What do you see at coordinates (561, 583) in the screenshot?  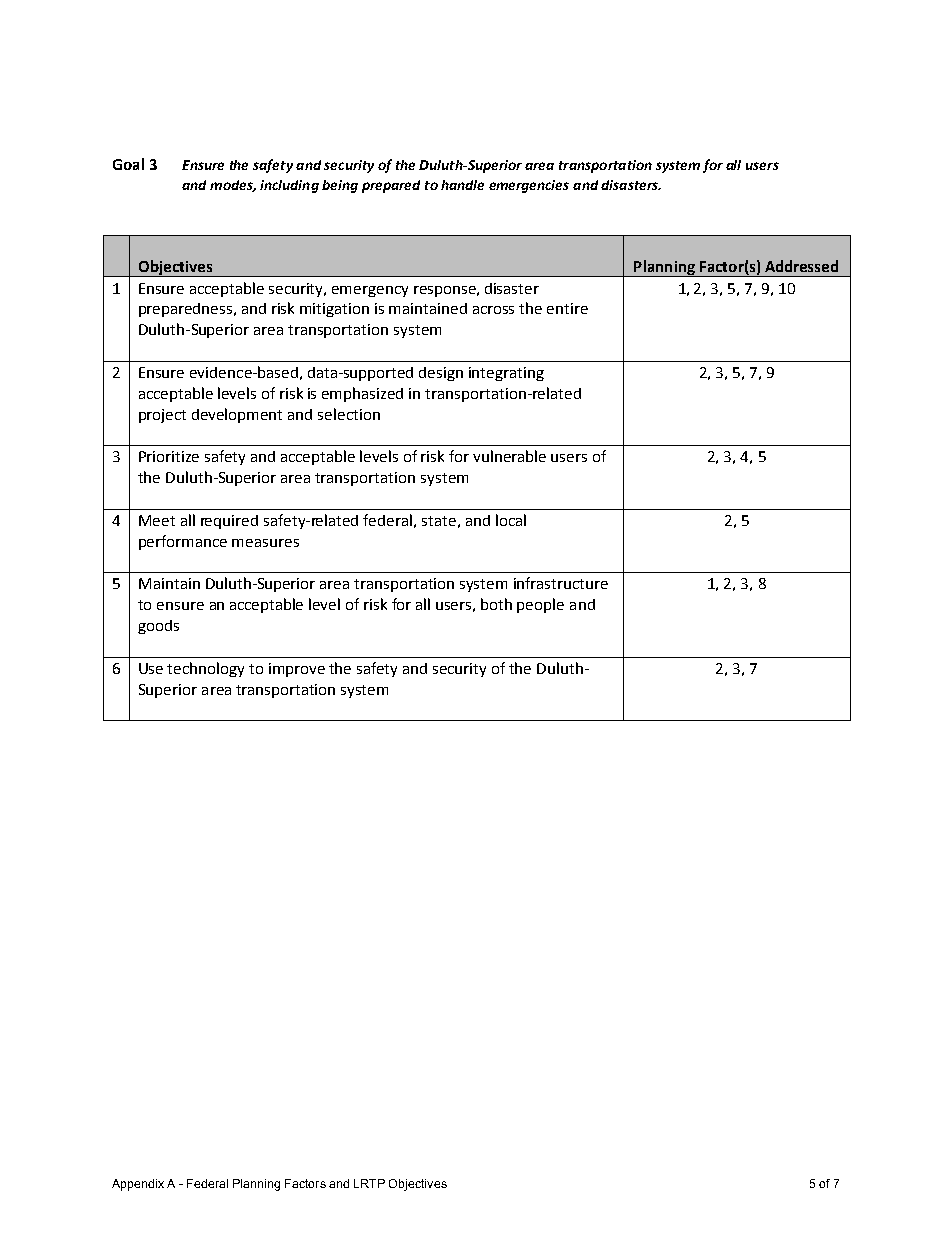 I see `infrastructure` at bounding box center [561, 583].
